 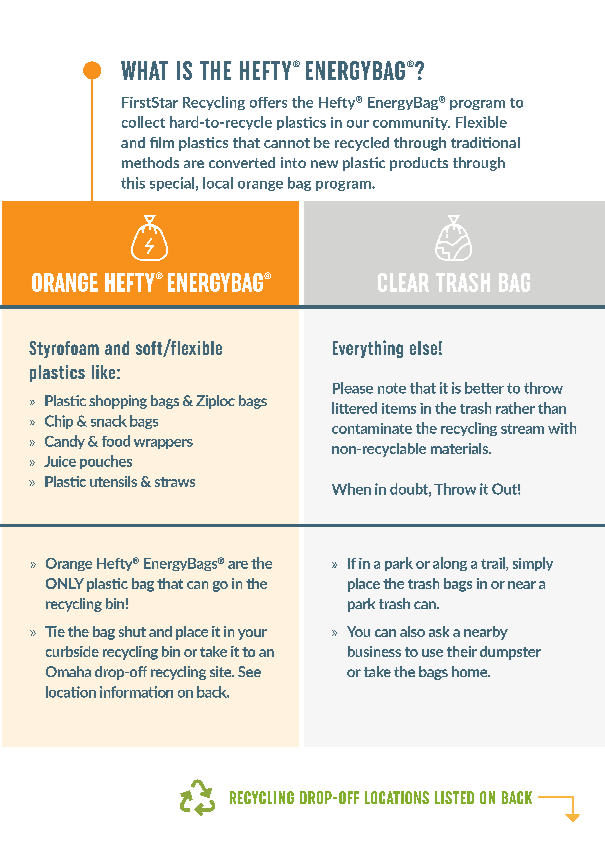 What do you see at coordinates (144, 70) in the page?
I see `WHAT` at bounding box center [144, 70].
